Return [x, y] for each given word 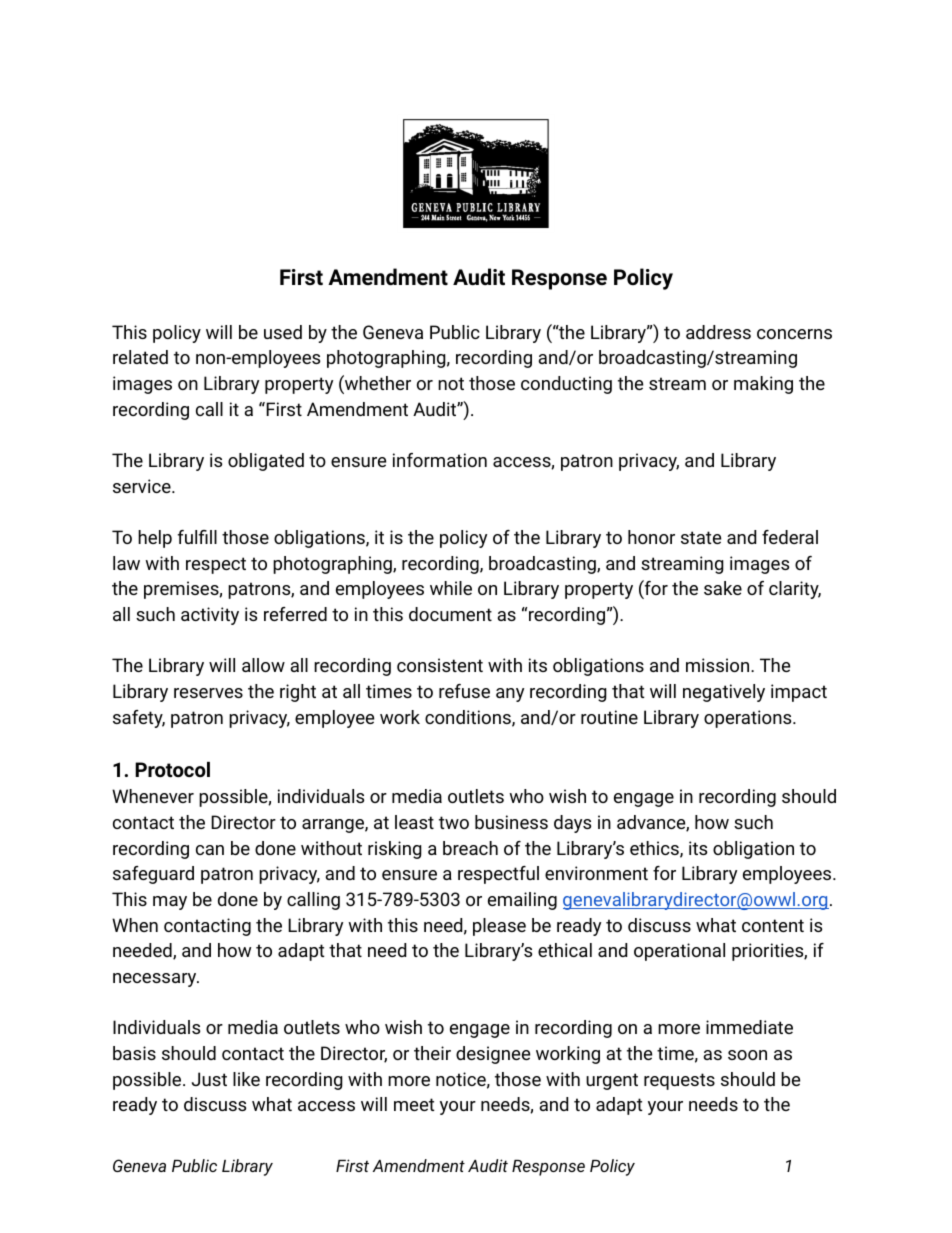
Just [209, 1079]
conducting [566, 385]
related [140, 357]
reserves [208, 693]
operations [749, 719]
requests [679, 1081]
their [432, 1053]
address [718, 332]
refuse [464, 691]
